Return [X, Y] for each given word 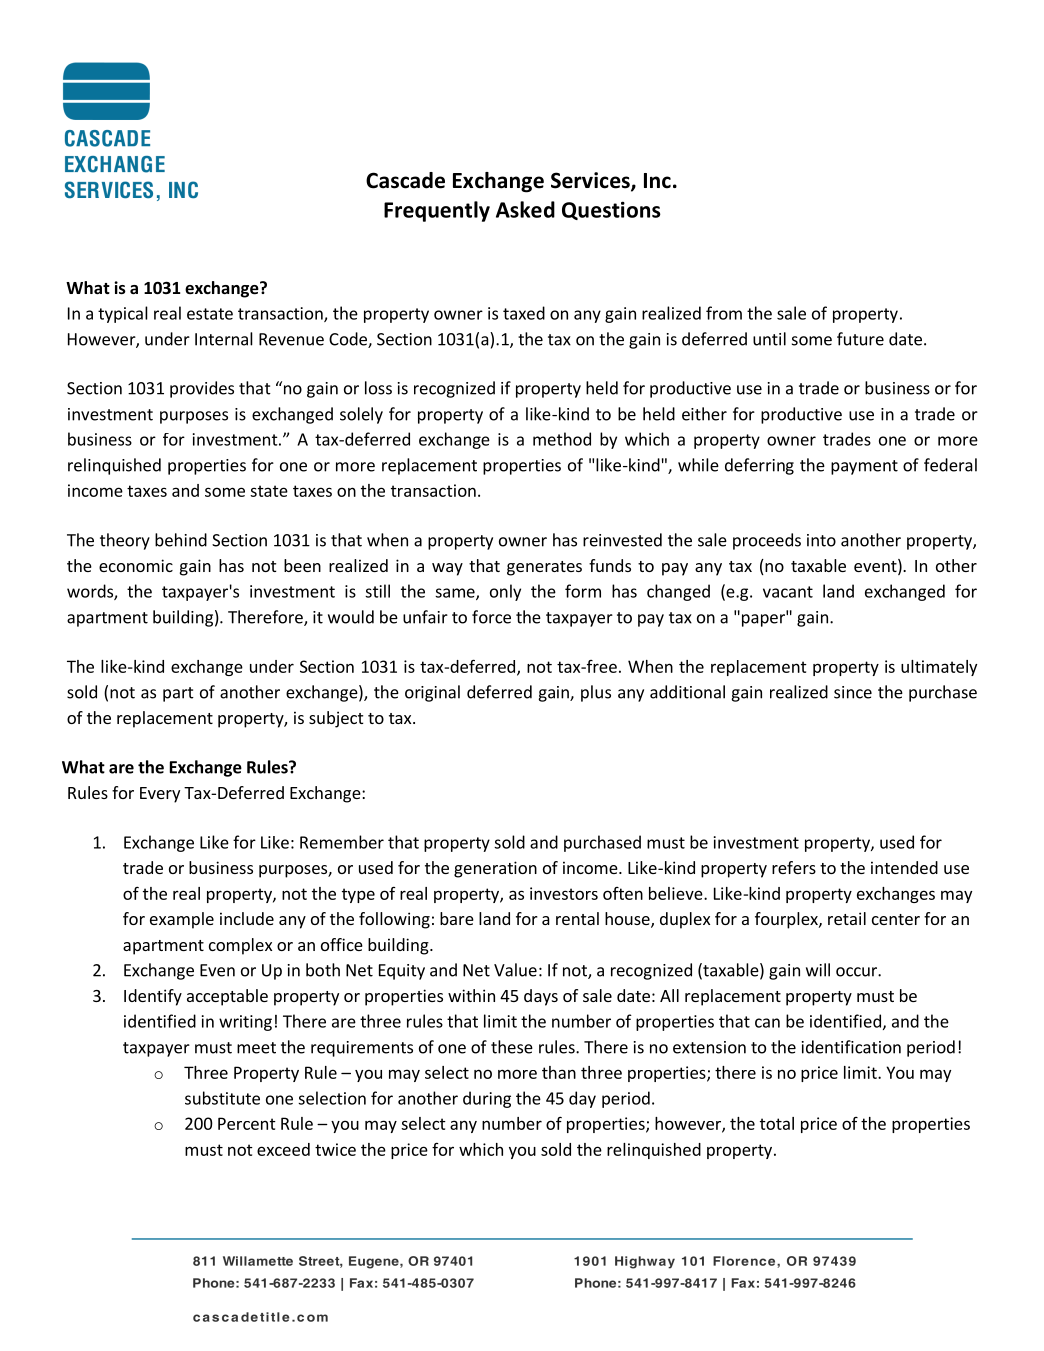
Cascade [405, 180]
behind [181, 540]
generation [495, 869]
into [821, 540]
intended [904, 867]
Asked [525, 209]
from [724, 313]
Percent [247, 1123]
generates [544, 568]
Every [160, 795]
